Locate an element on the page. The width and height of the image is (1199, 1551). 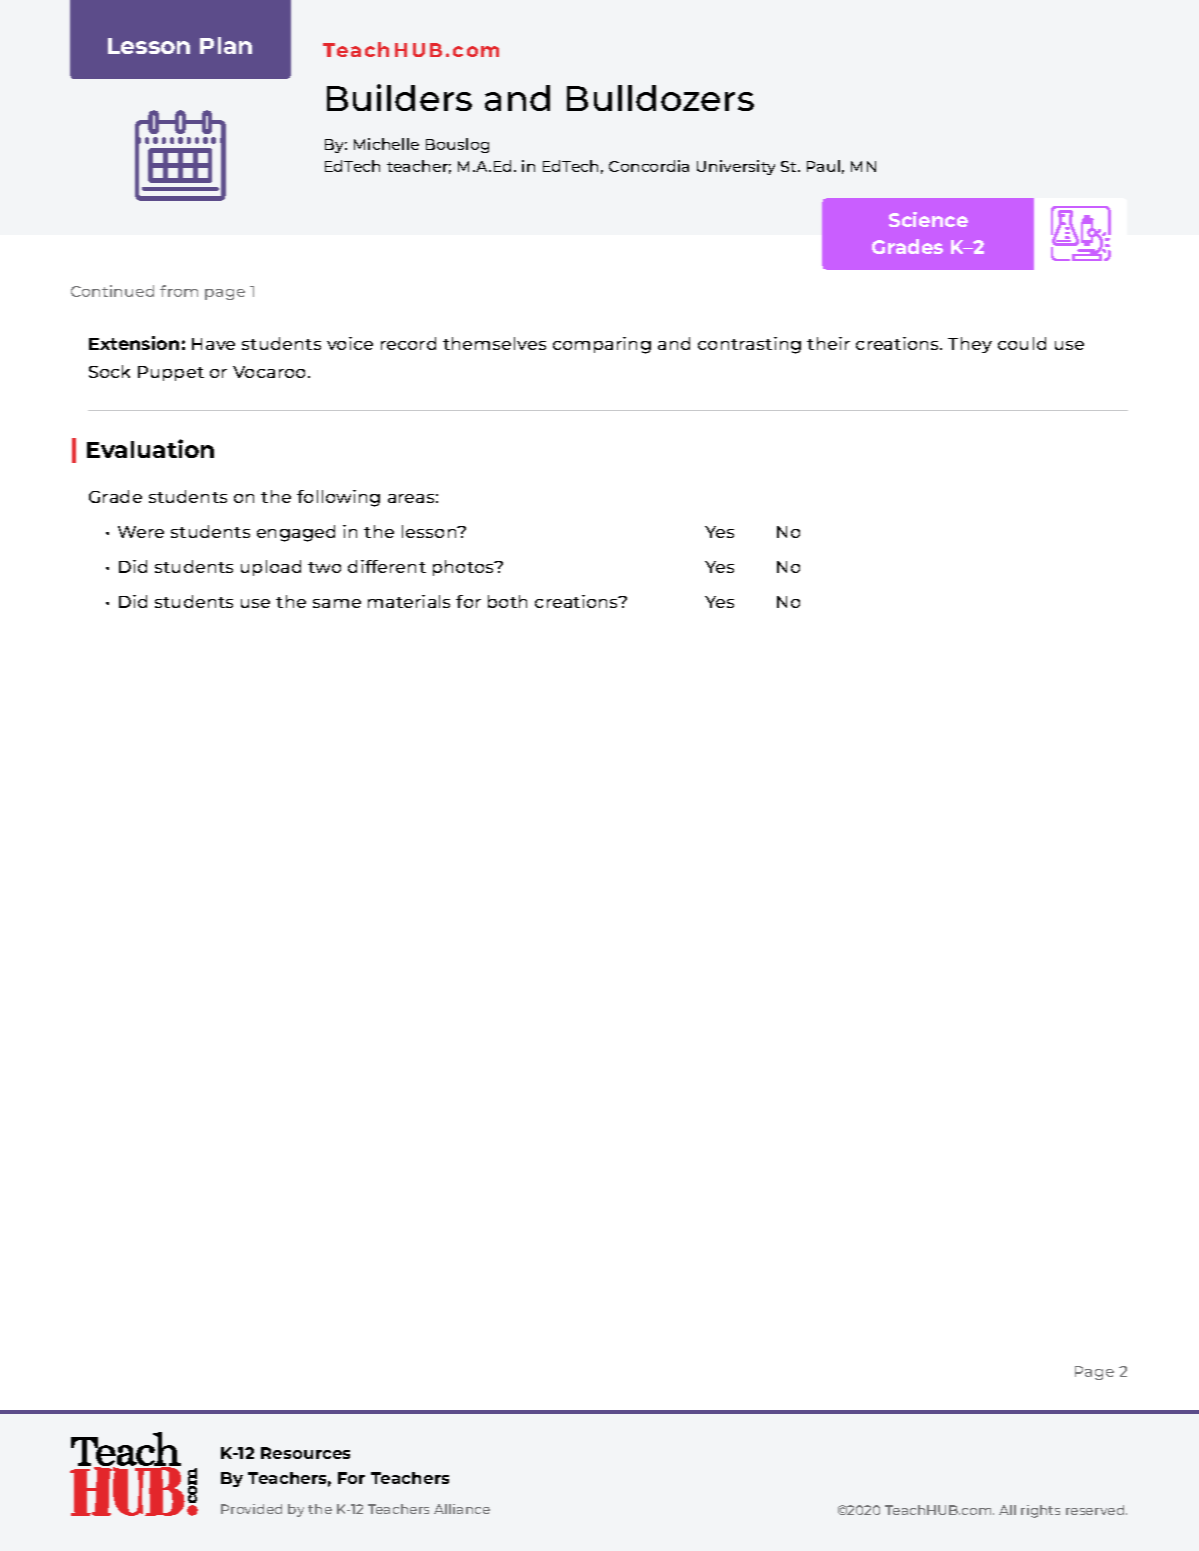
Resources is located at coordinates (305, 1453).
